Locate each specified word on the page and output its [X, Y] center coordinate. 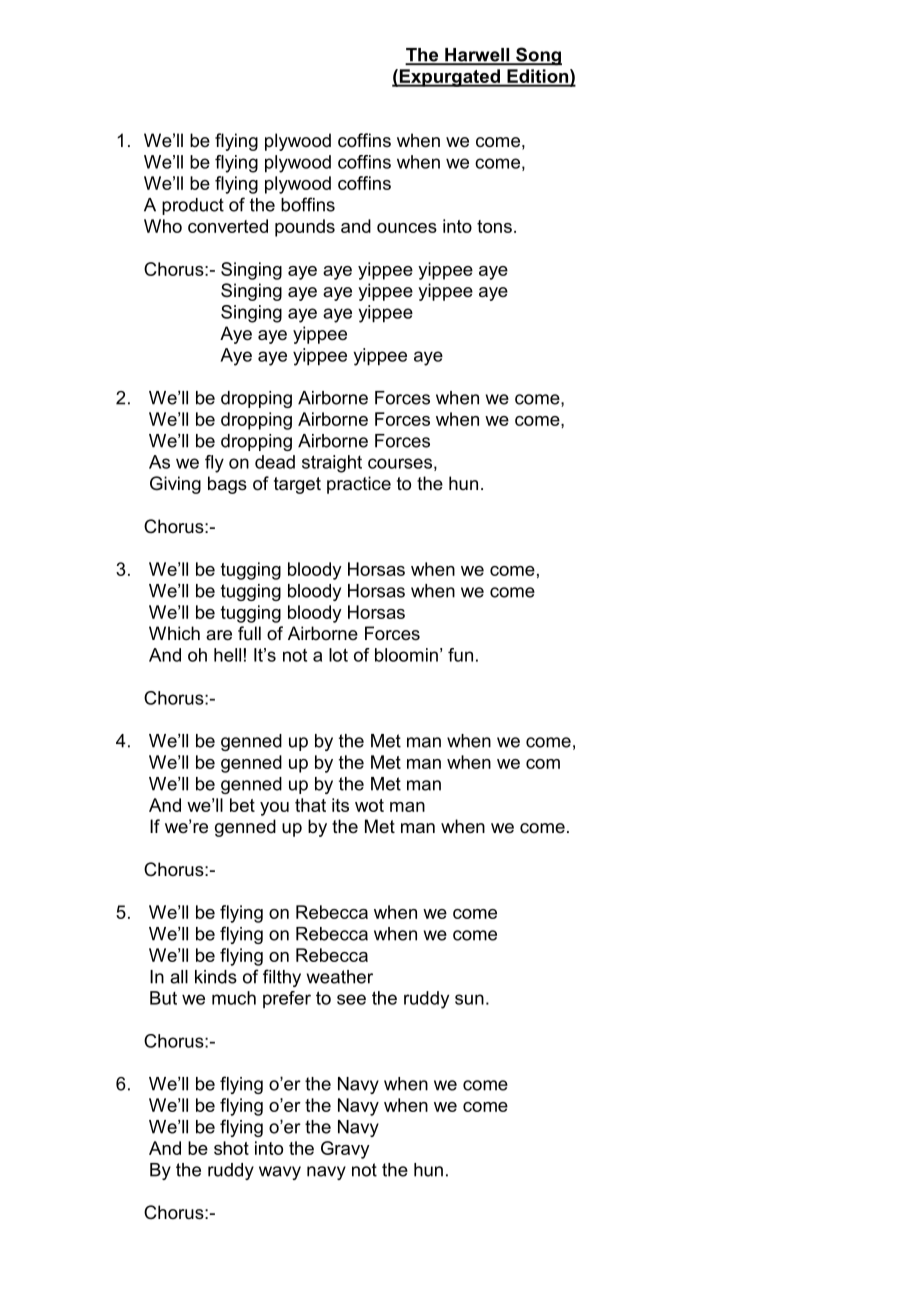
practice [359, 485]
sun [469, 999]
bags [227, 485]
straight [332, 464]
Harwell [477, 56]
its [340, 805]
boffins [308, 204]
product [193, 206]
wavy [280, 1173]
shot [231, 1148]
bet [242, 805]
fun [460, 655]
